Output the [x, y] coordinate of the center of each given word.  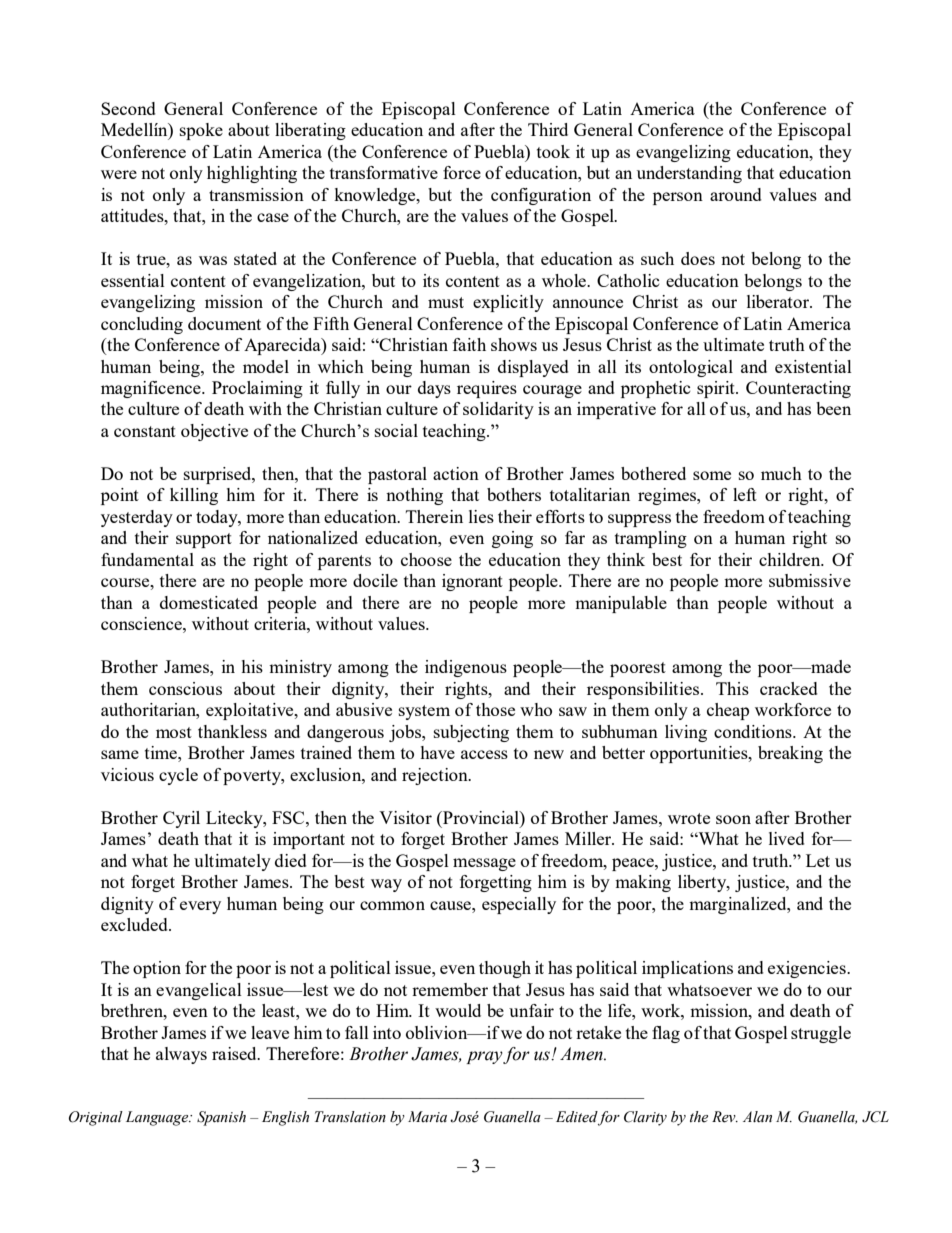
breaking [790, 754]
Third [548, 129]
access [484, 754]
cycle [178, 776]
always [181, 1055]
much [781, 473]
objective [214, 432]
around [736, 194]
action [456, 473]
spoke [201, 131]
